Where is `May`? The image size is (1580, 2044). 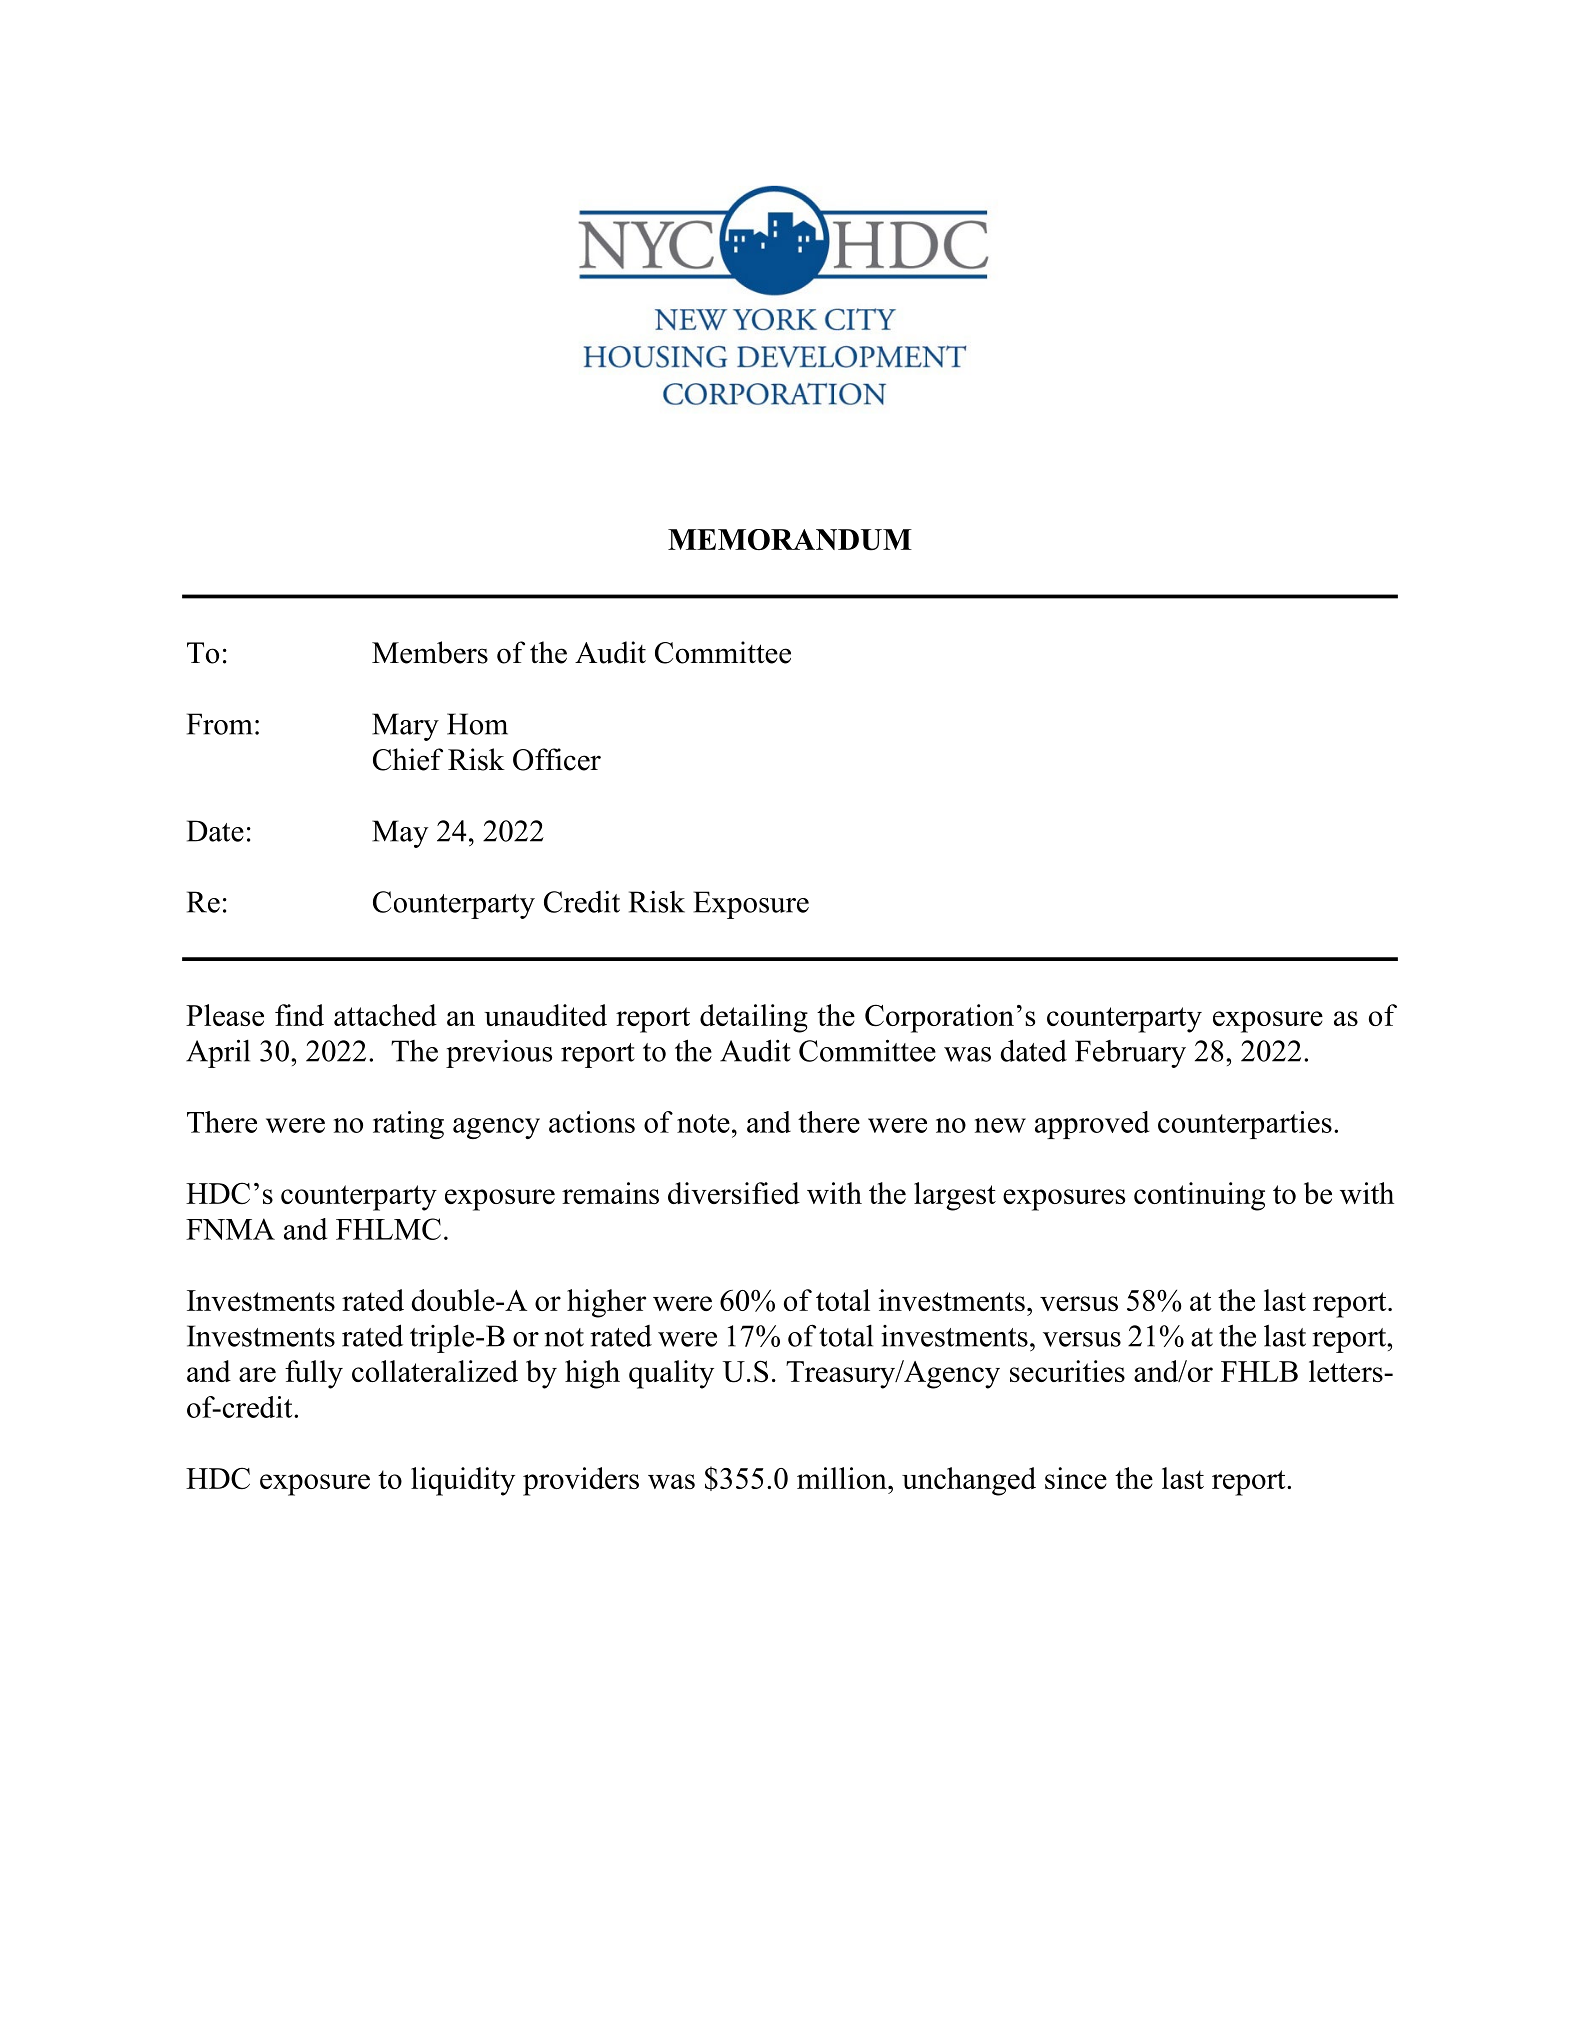 May is located at coordinates (400, 834).
